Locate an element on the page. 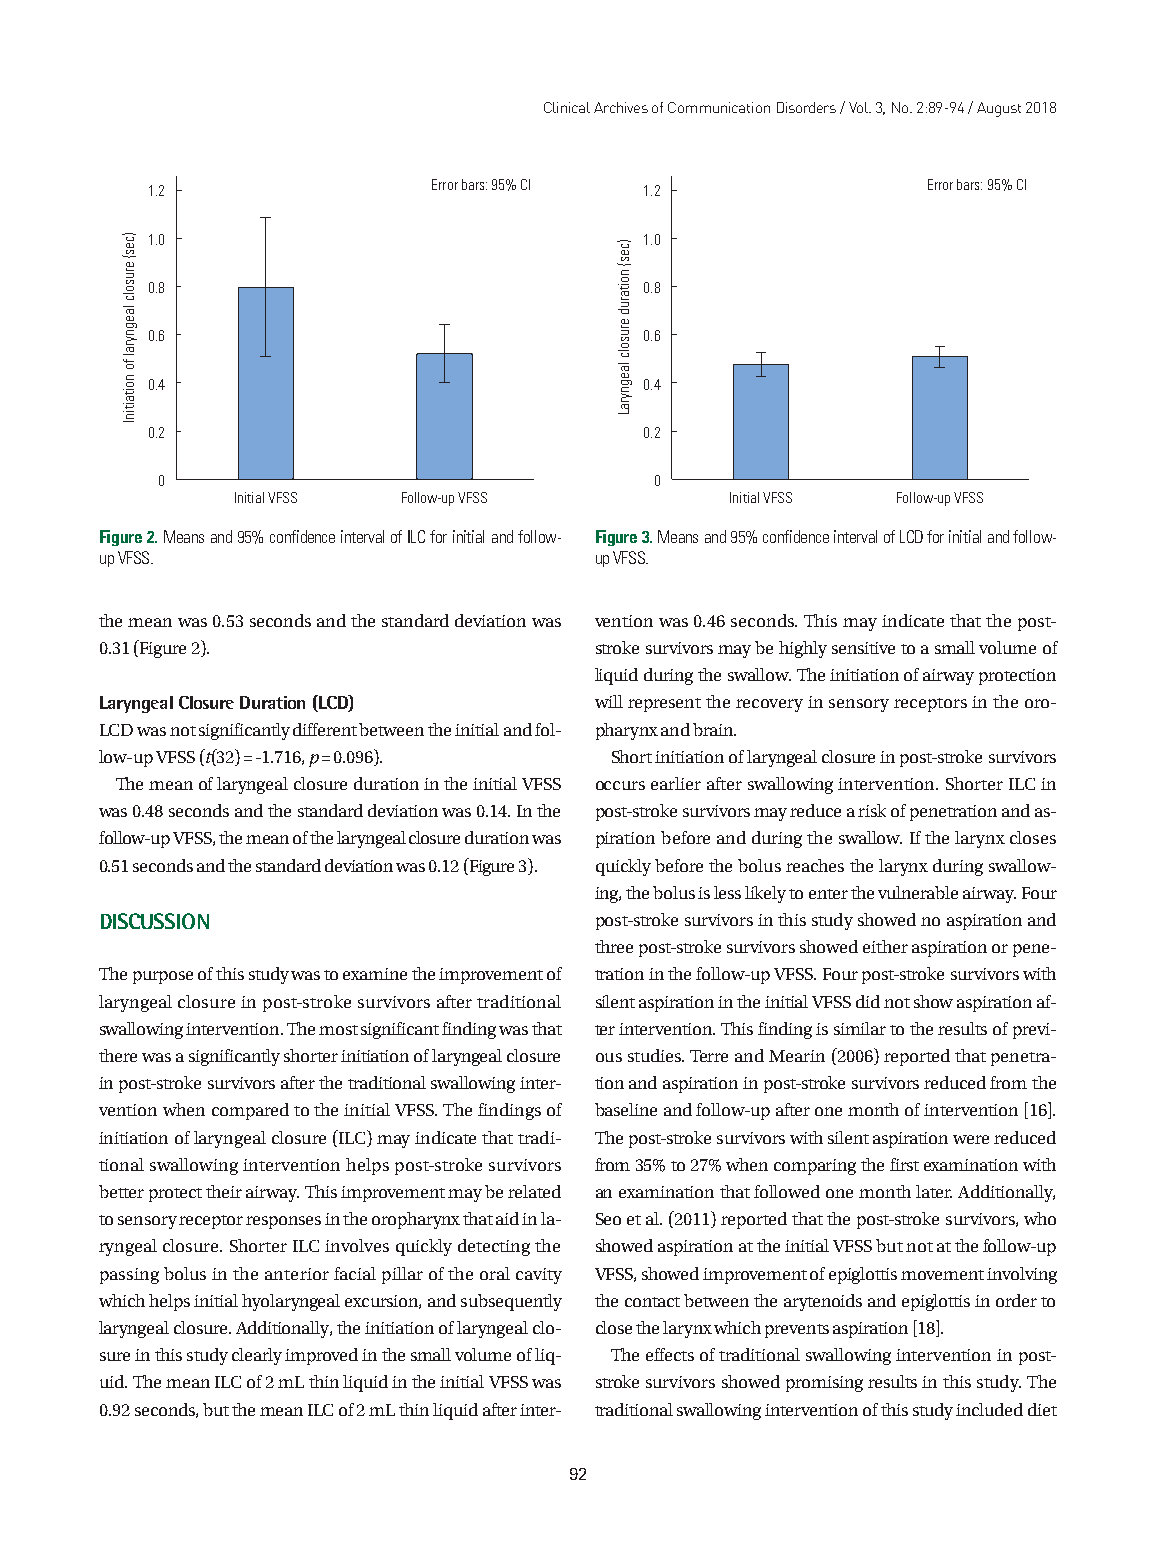 The height and width of the page is (1542, 1156). risk is located at coordinates (872, 810).
